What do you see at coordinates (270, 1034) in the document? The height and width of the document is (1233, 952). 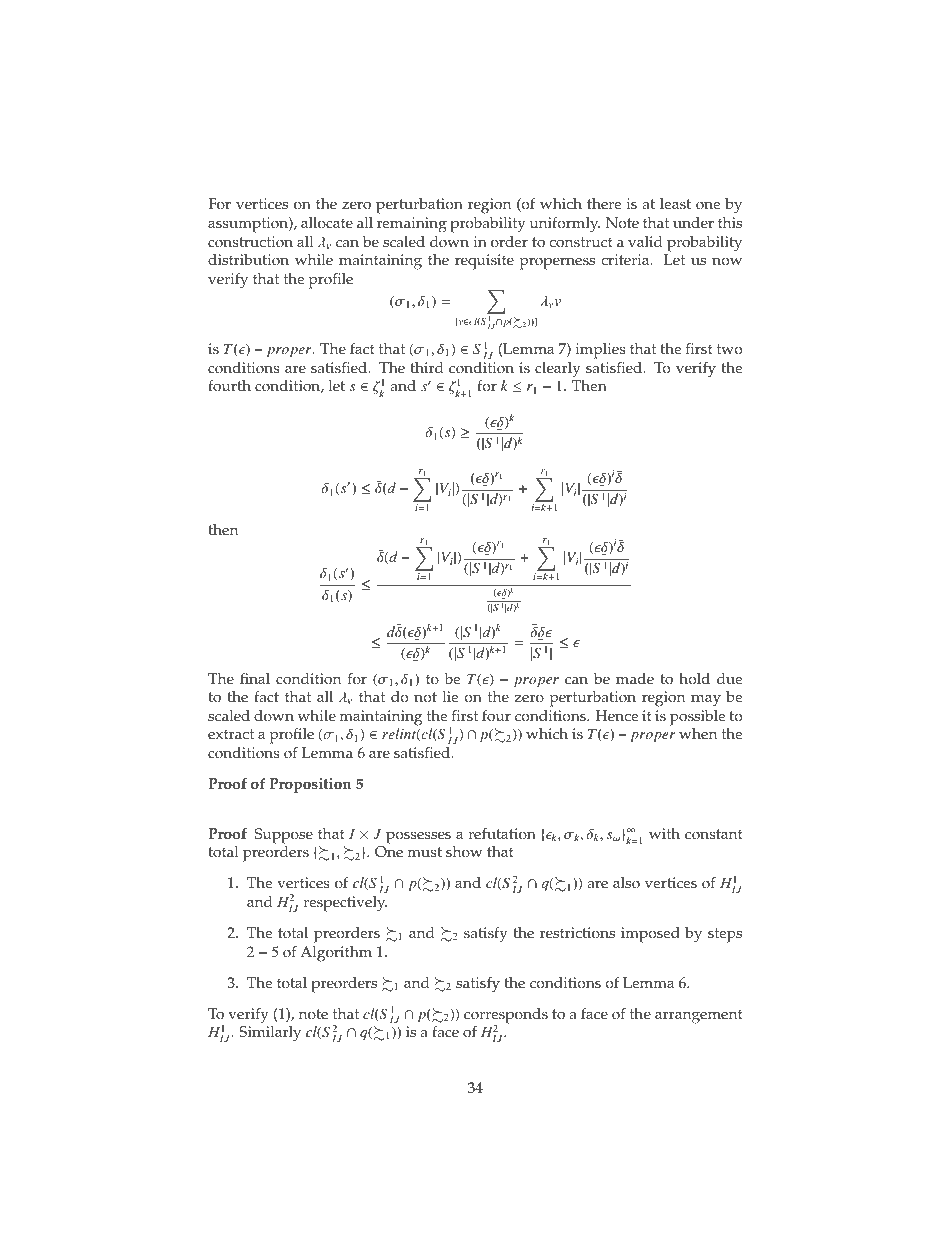 I see `Similarly` at bounding box center [270, 1034].
